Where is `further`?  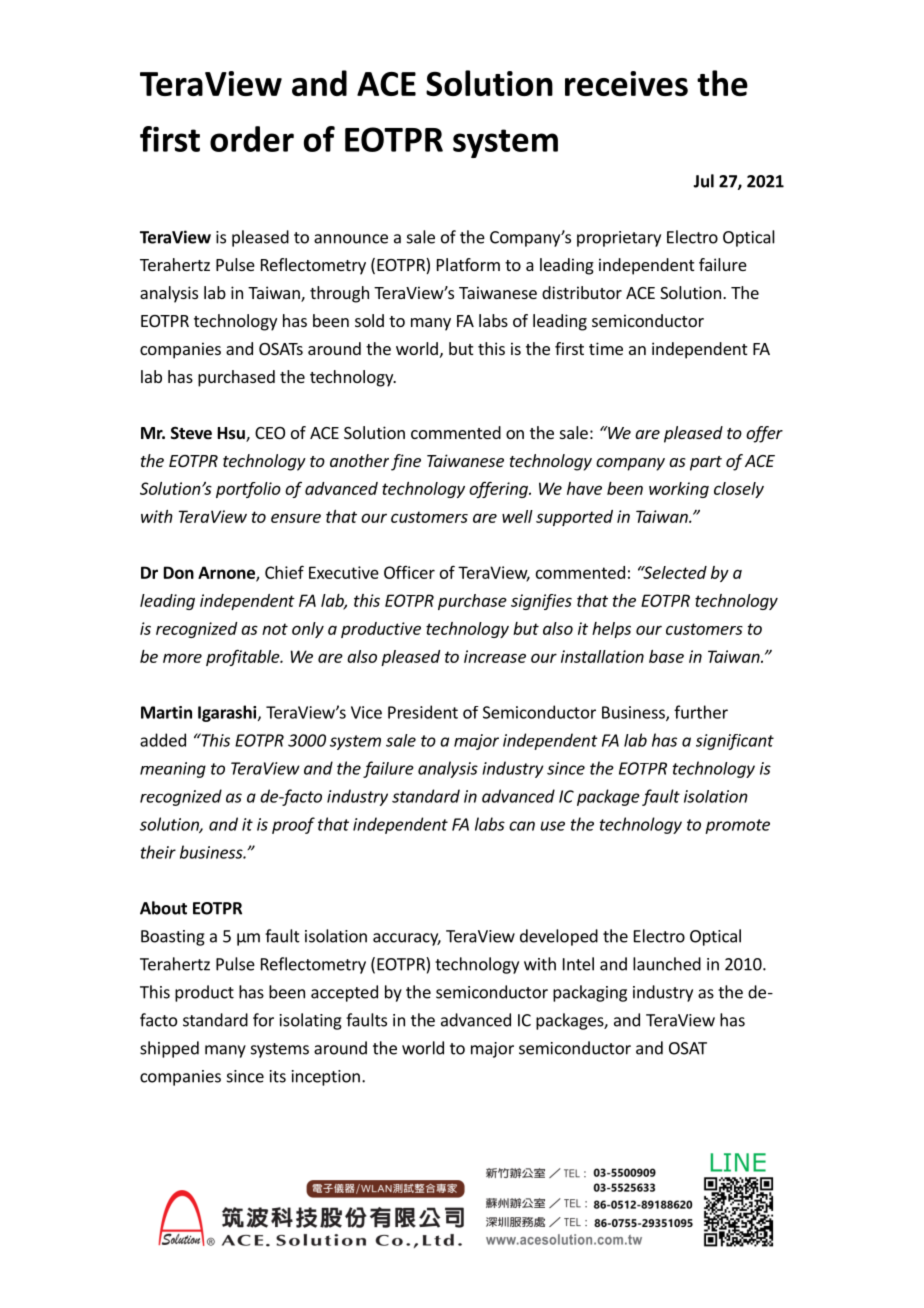 further is located at coordinates (701, 712).
